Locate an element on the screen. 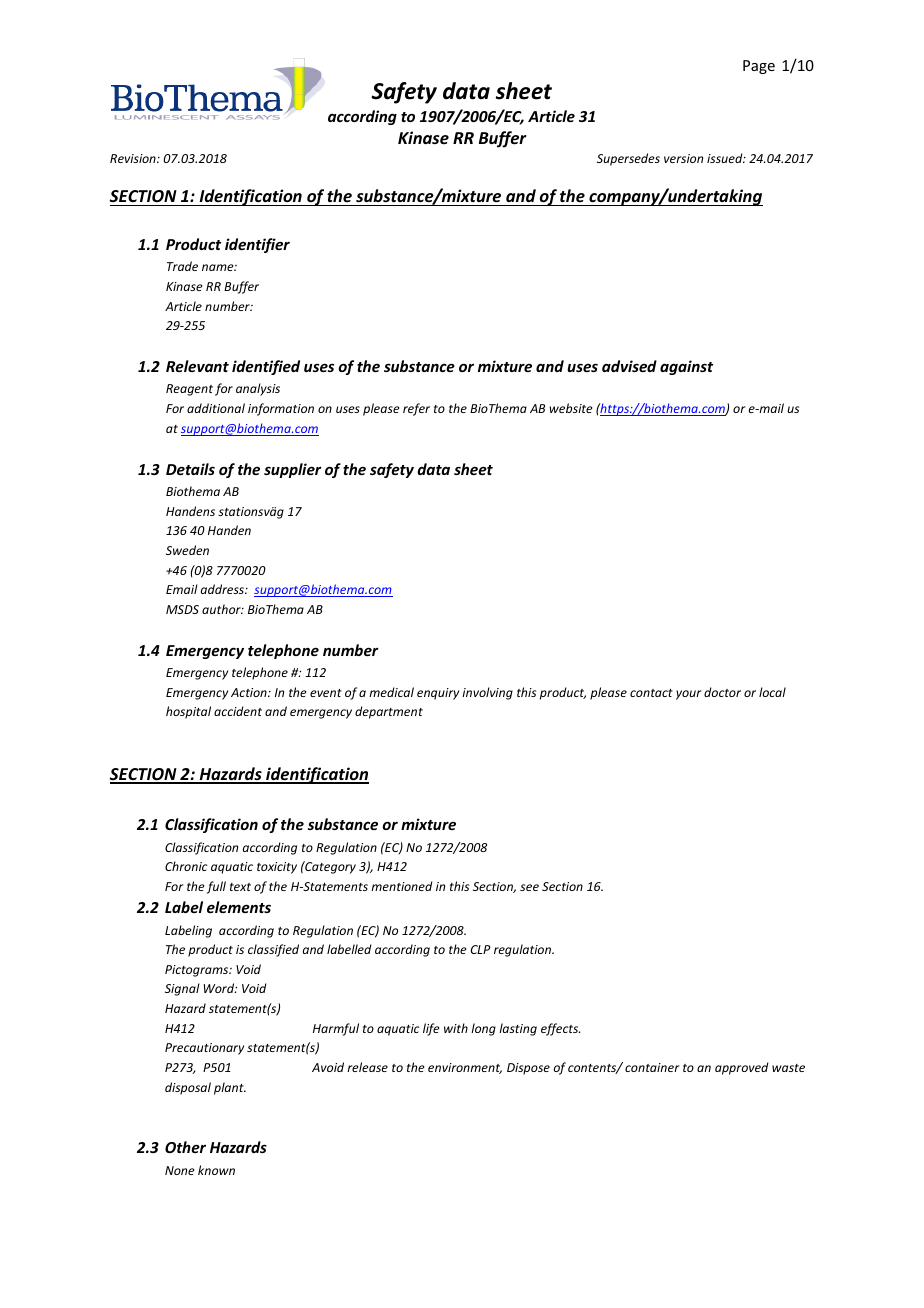 This screenshot has height=1308, width=924. MSDS is located at coordinates (182, 609).
